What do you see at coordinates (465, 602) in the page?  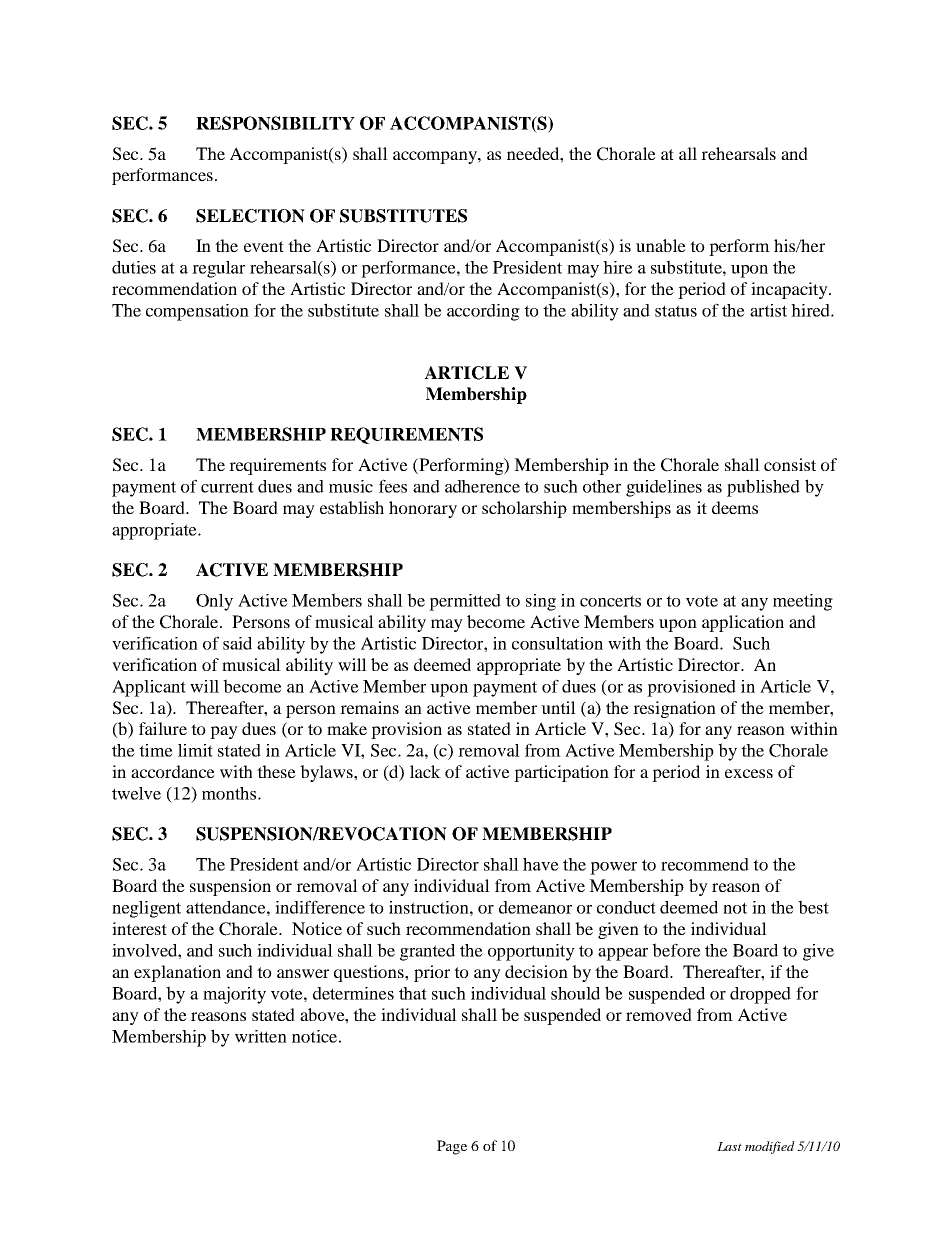 I see `permitted` at bounding box center [465, 602].
